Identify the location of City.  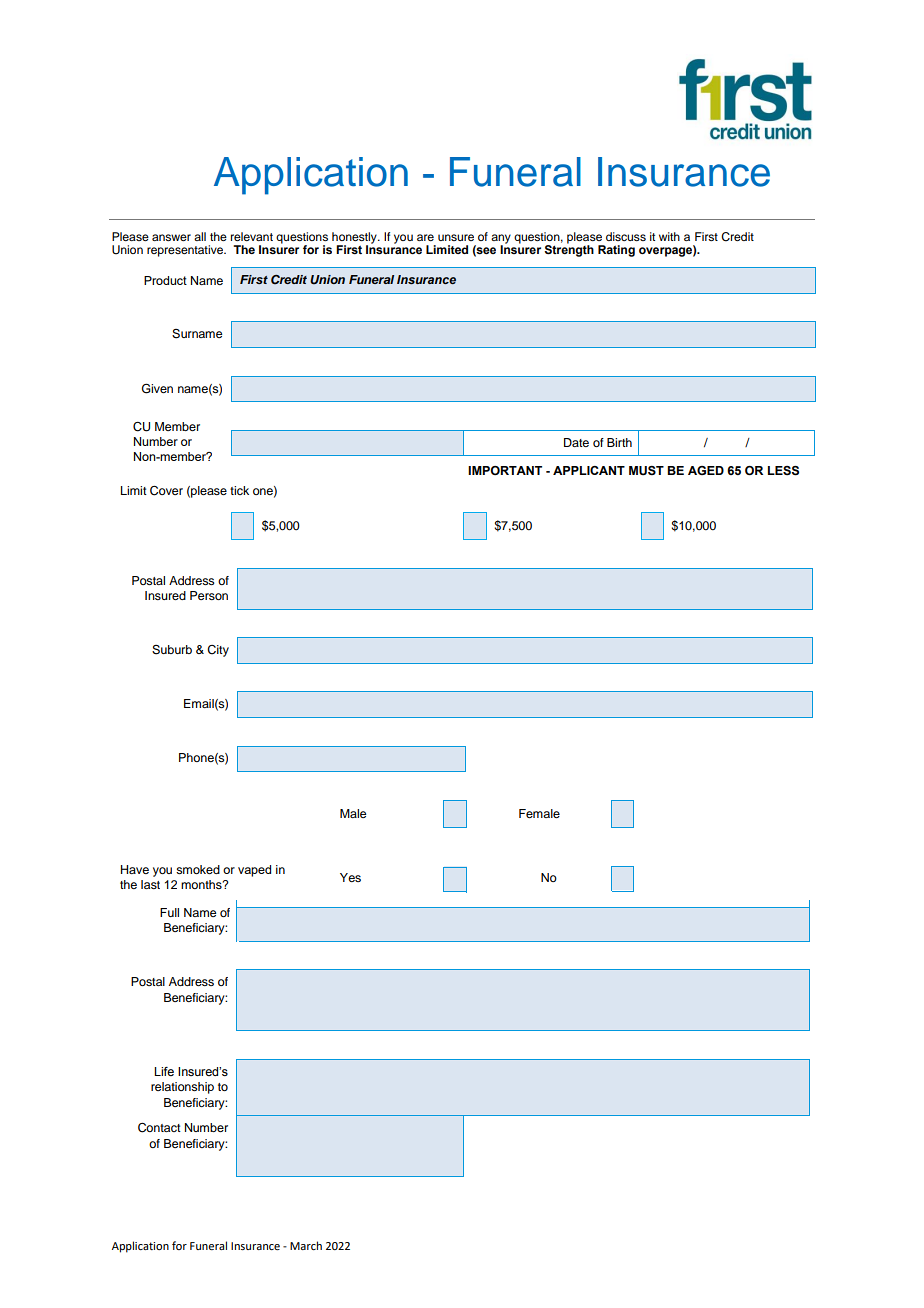
(218, 651).
